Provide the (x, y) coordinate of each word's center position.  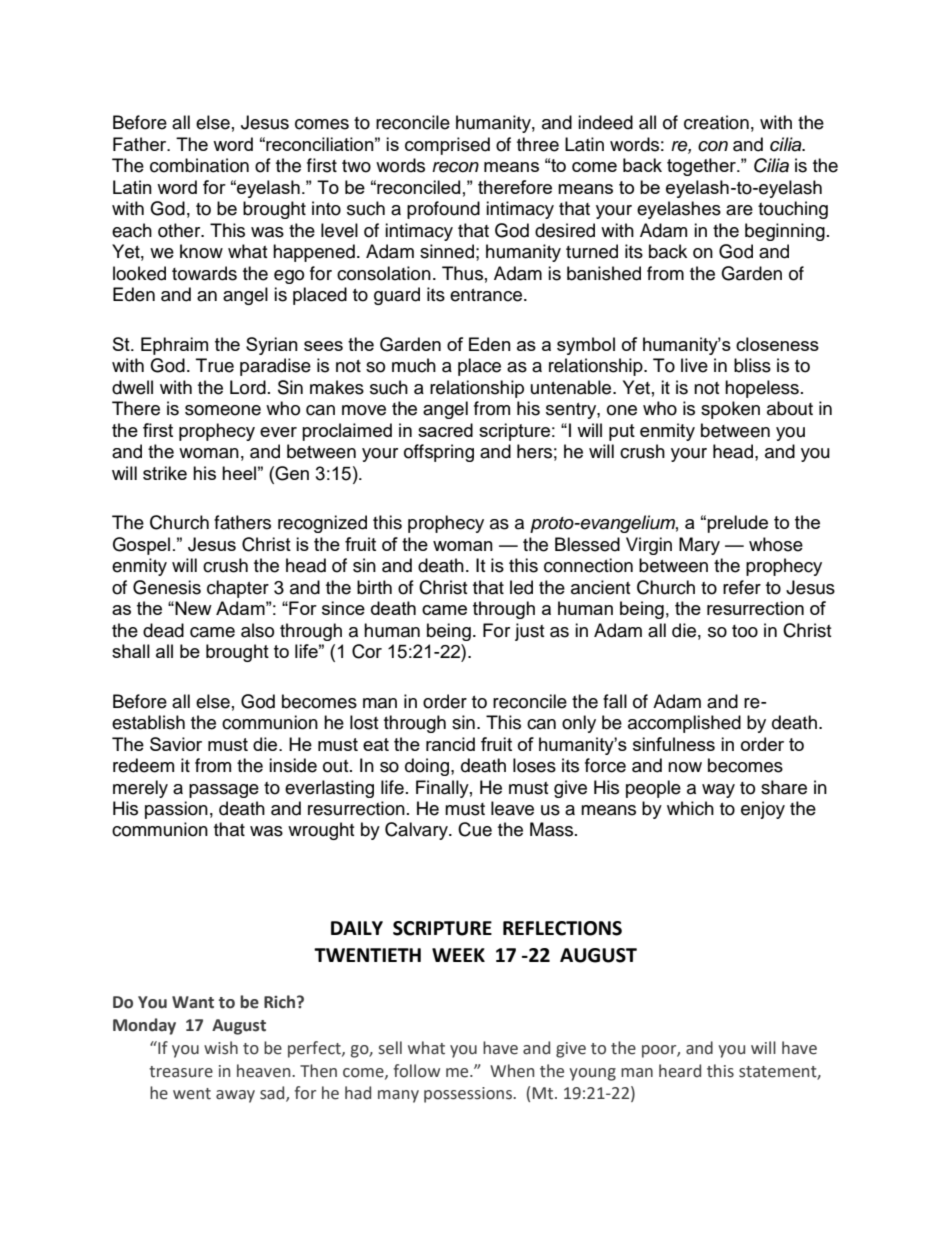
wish (221, 1048)
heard (680, 1071)
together (702, 167)
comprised (447, 146)
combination (199, 165)
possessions (469, 1095)
